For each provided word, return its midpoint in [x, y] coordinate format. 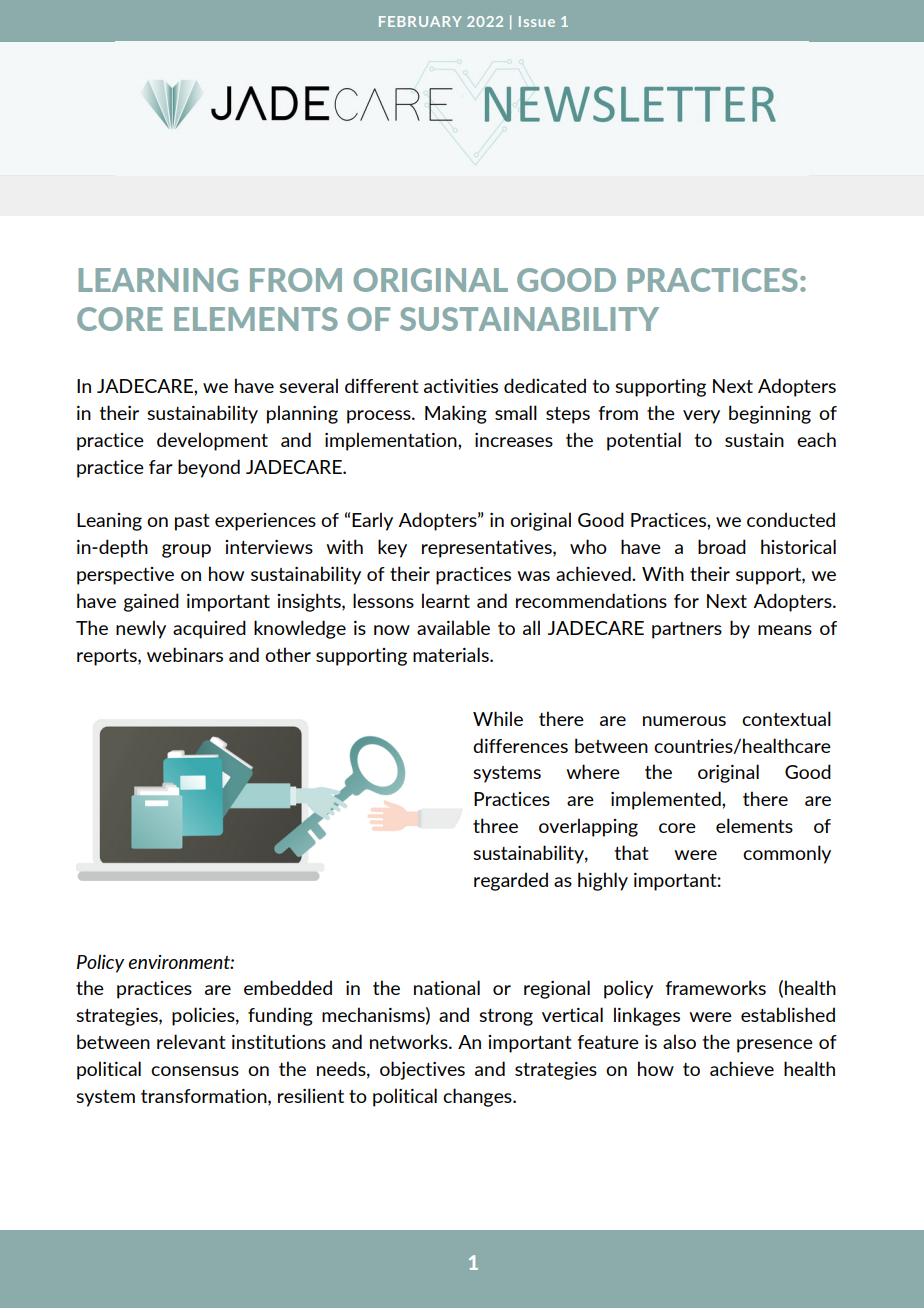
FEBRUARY [420, 21]
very [701, 417]
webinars [185, 654]
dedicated [545, 385]
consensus [195, 1071]
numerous [684, 721]
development [212, 441]
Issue [537, 21]
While [498, 718]
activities [461, 386]
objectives [422, 1070]
